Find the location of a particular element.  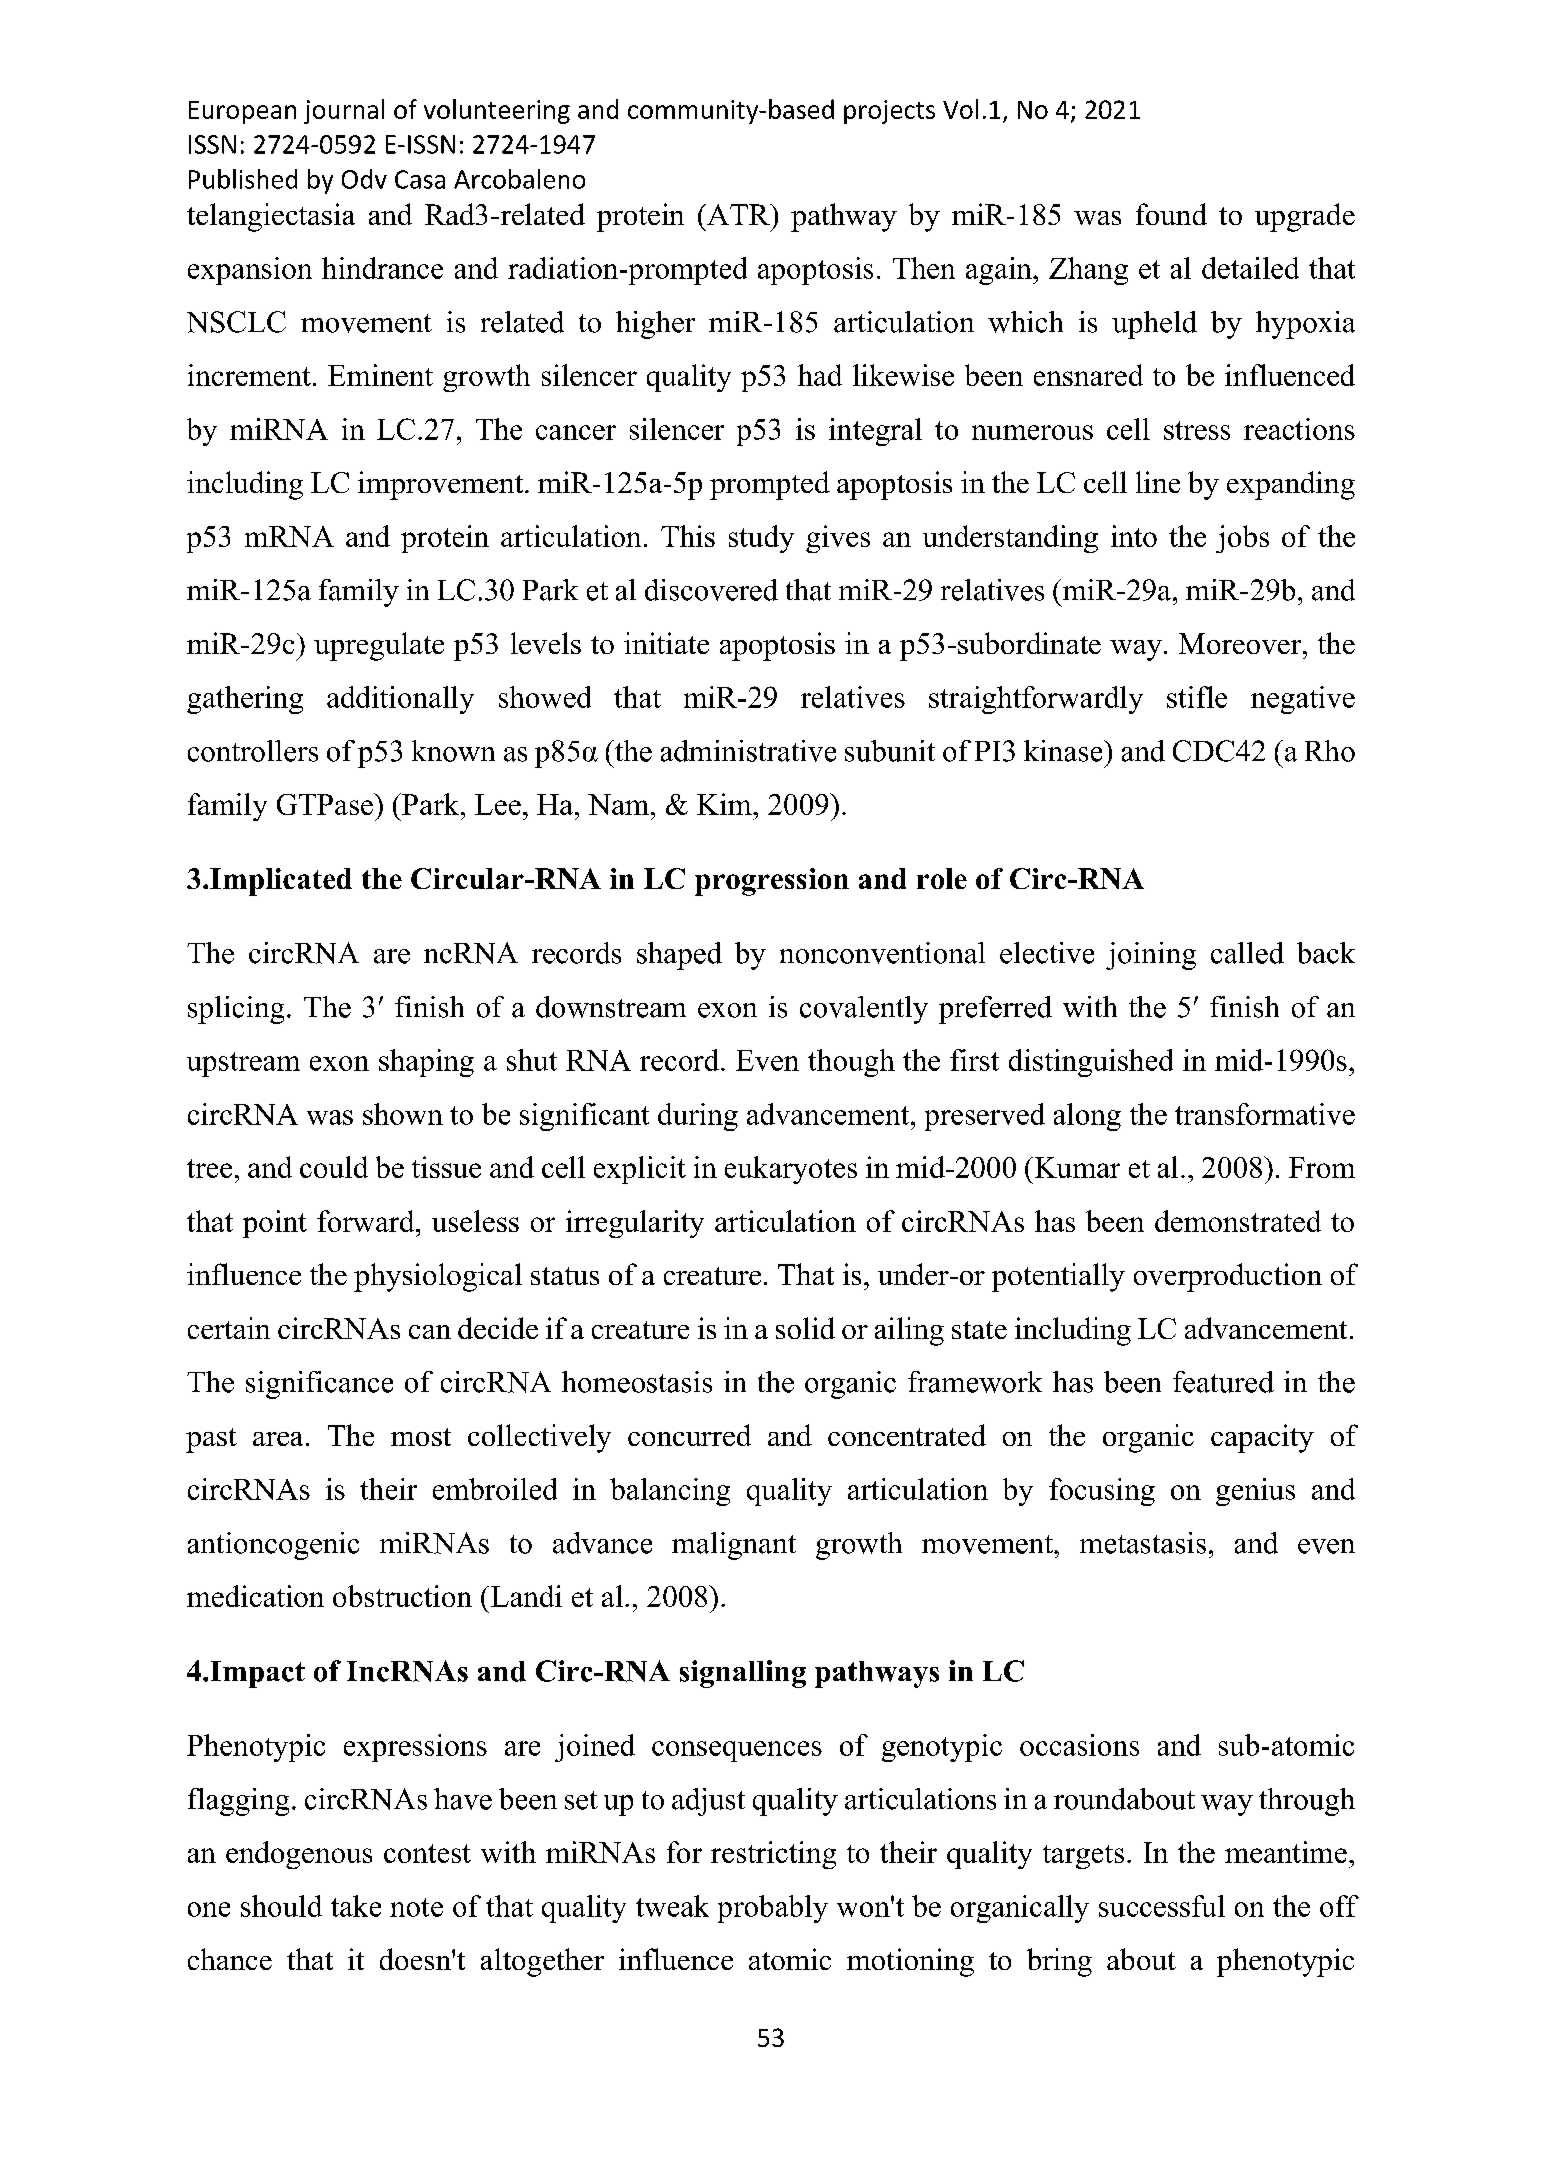

shaping is located at coordinates (426, 1063).
